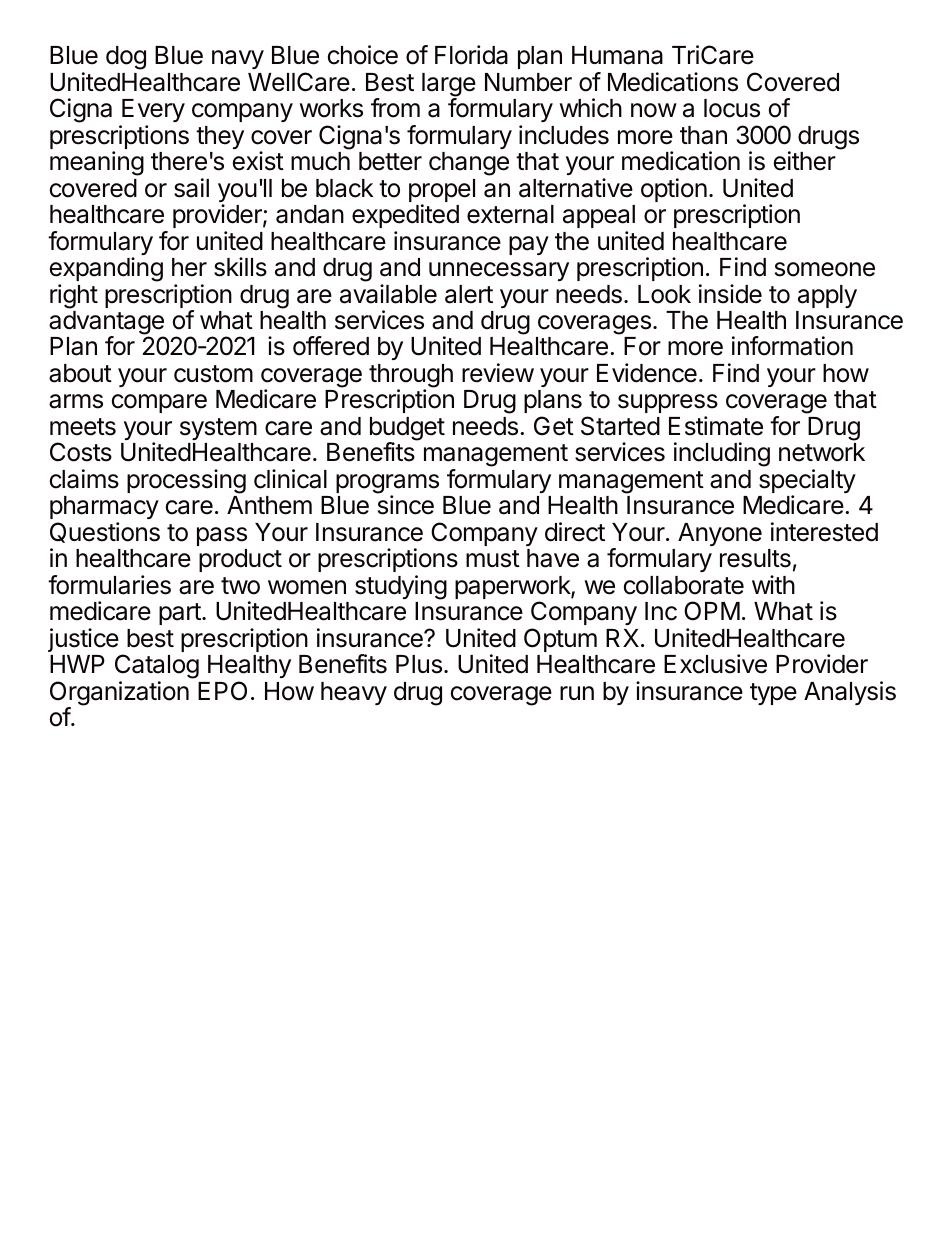  What do you see at coordinates (449, 86) in the document?
I see `large` at bounding box center [449, 86].
